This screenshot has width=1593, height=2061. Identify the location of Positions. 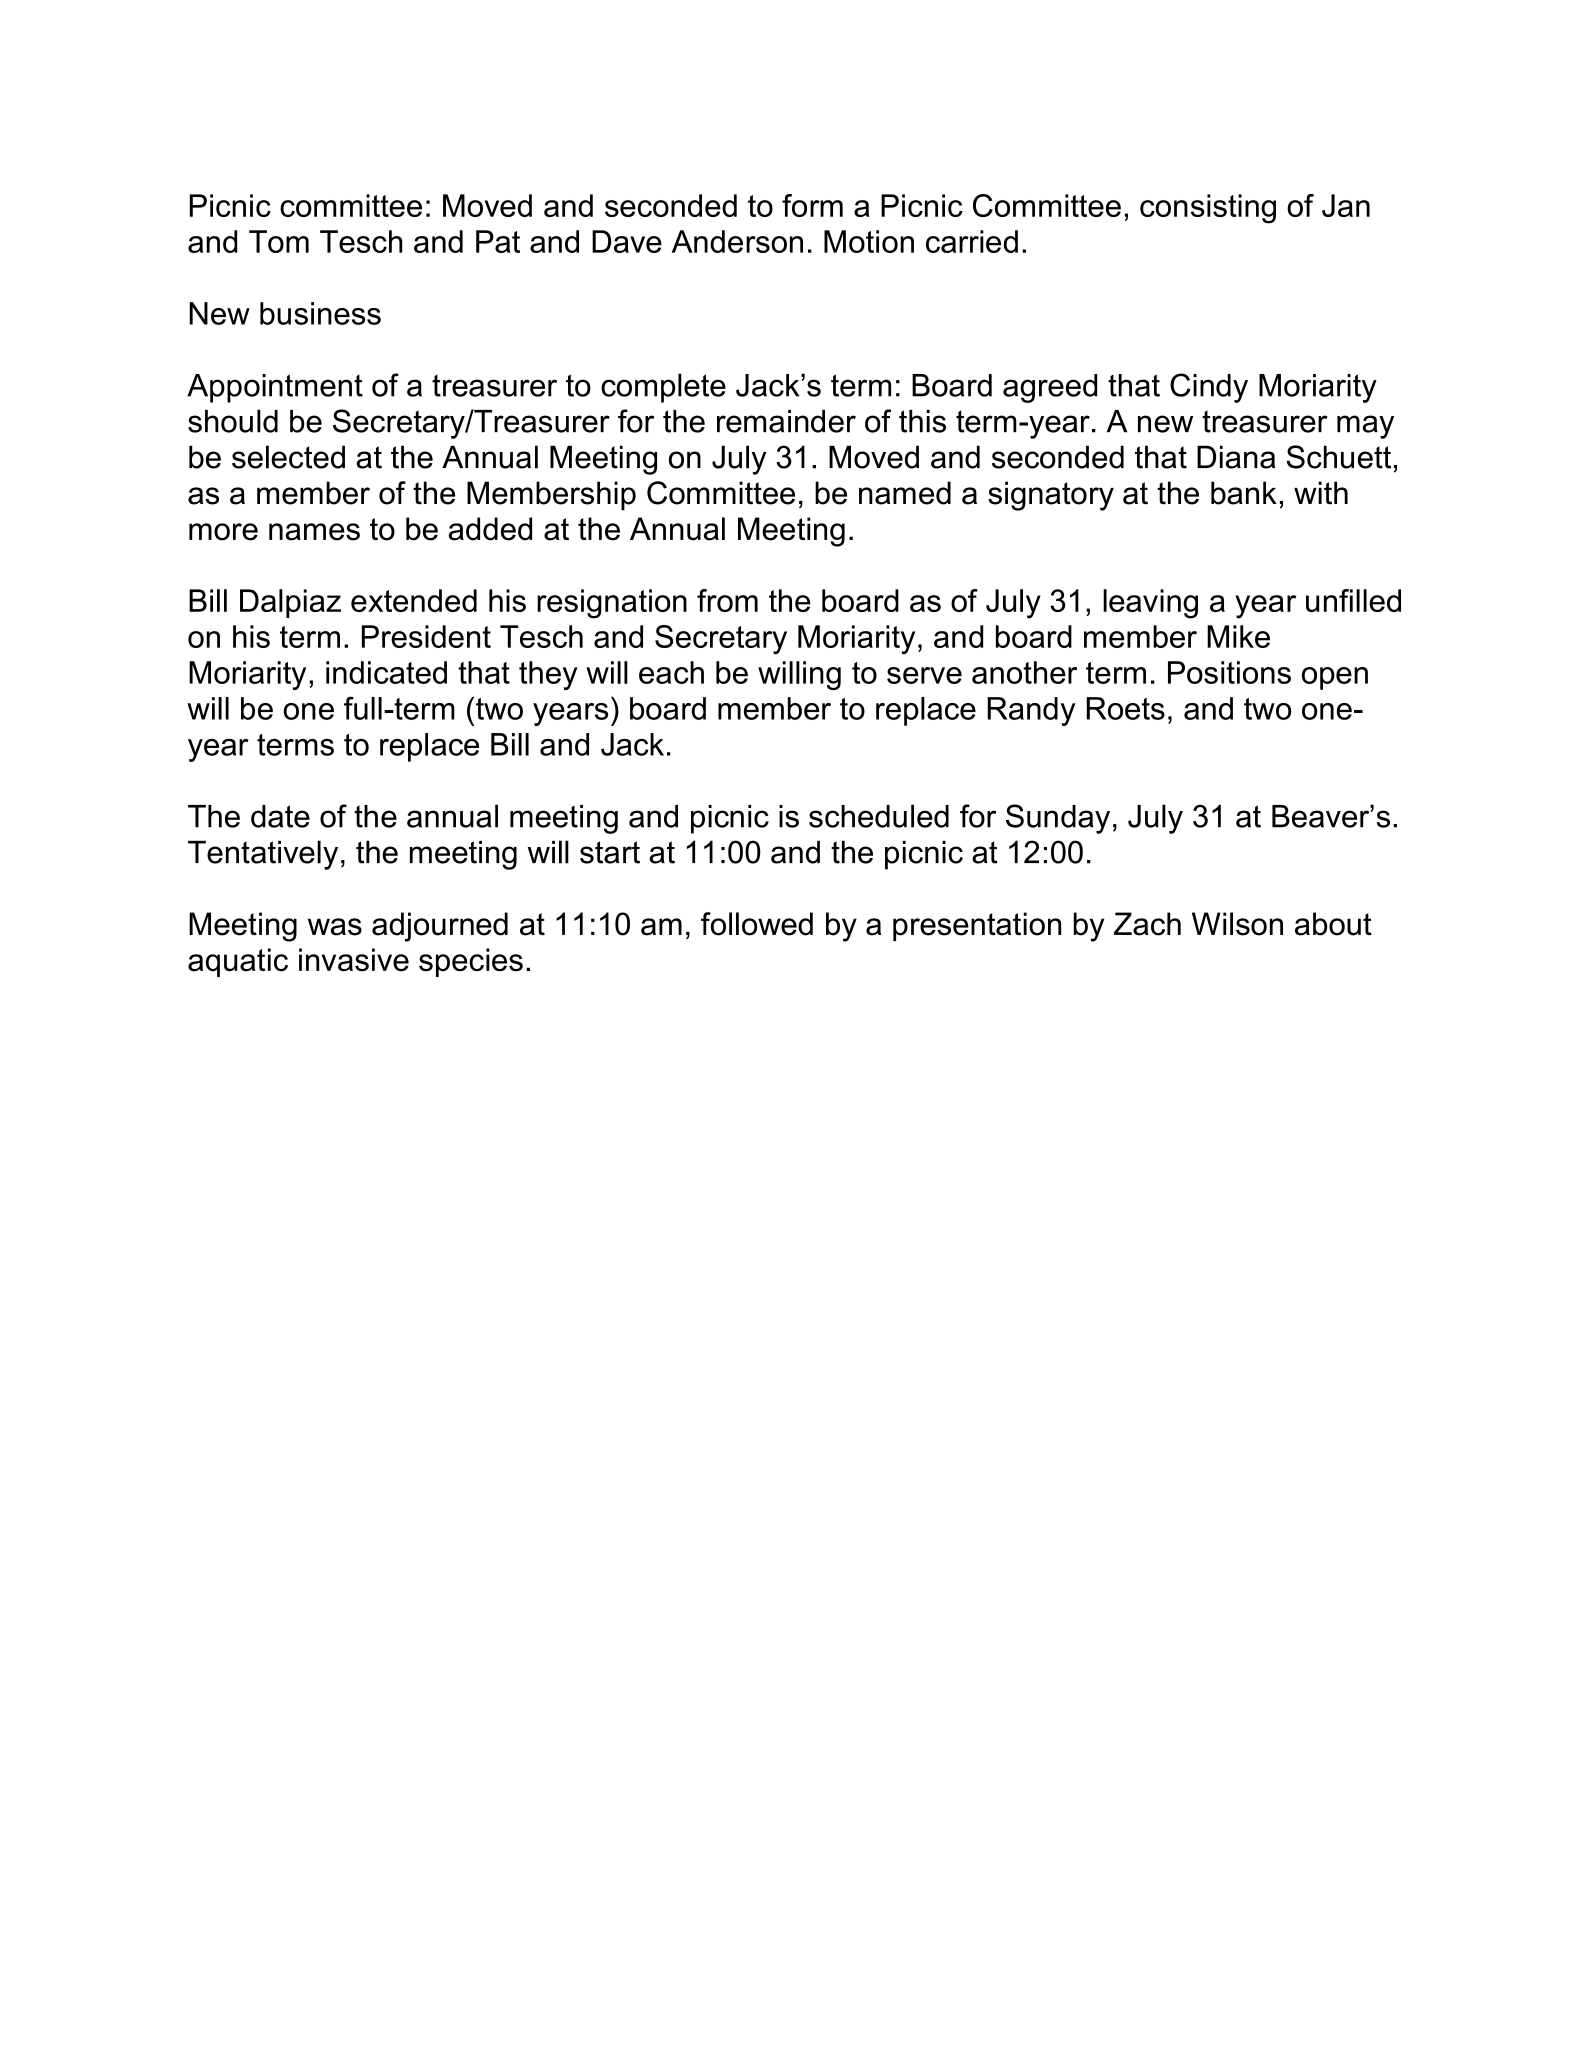
(1229, 672).
